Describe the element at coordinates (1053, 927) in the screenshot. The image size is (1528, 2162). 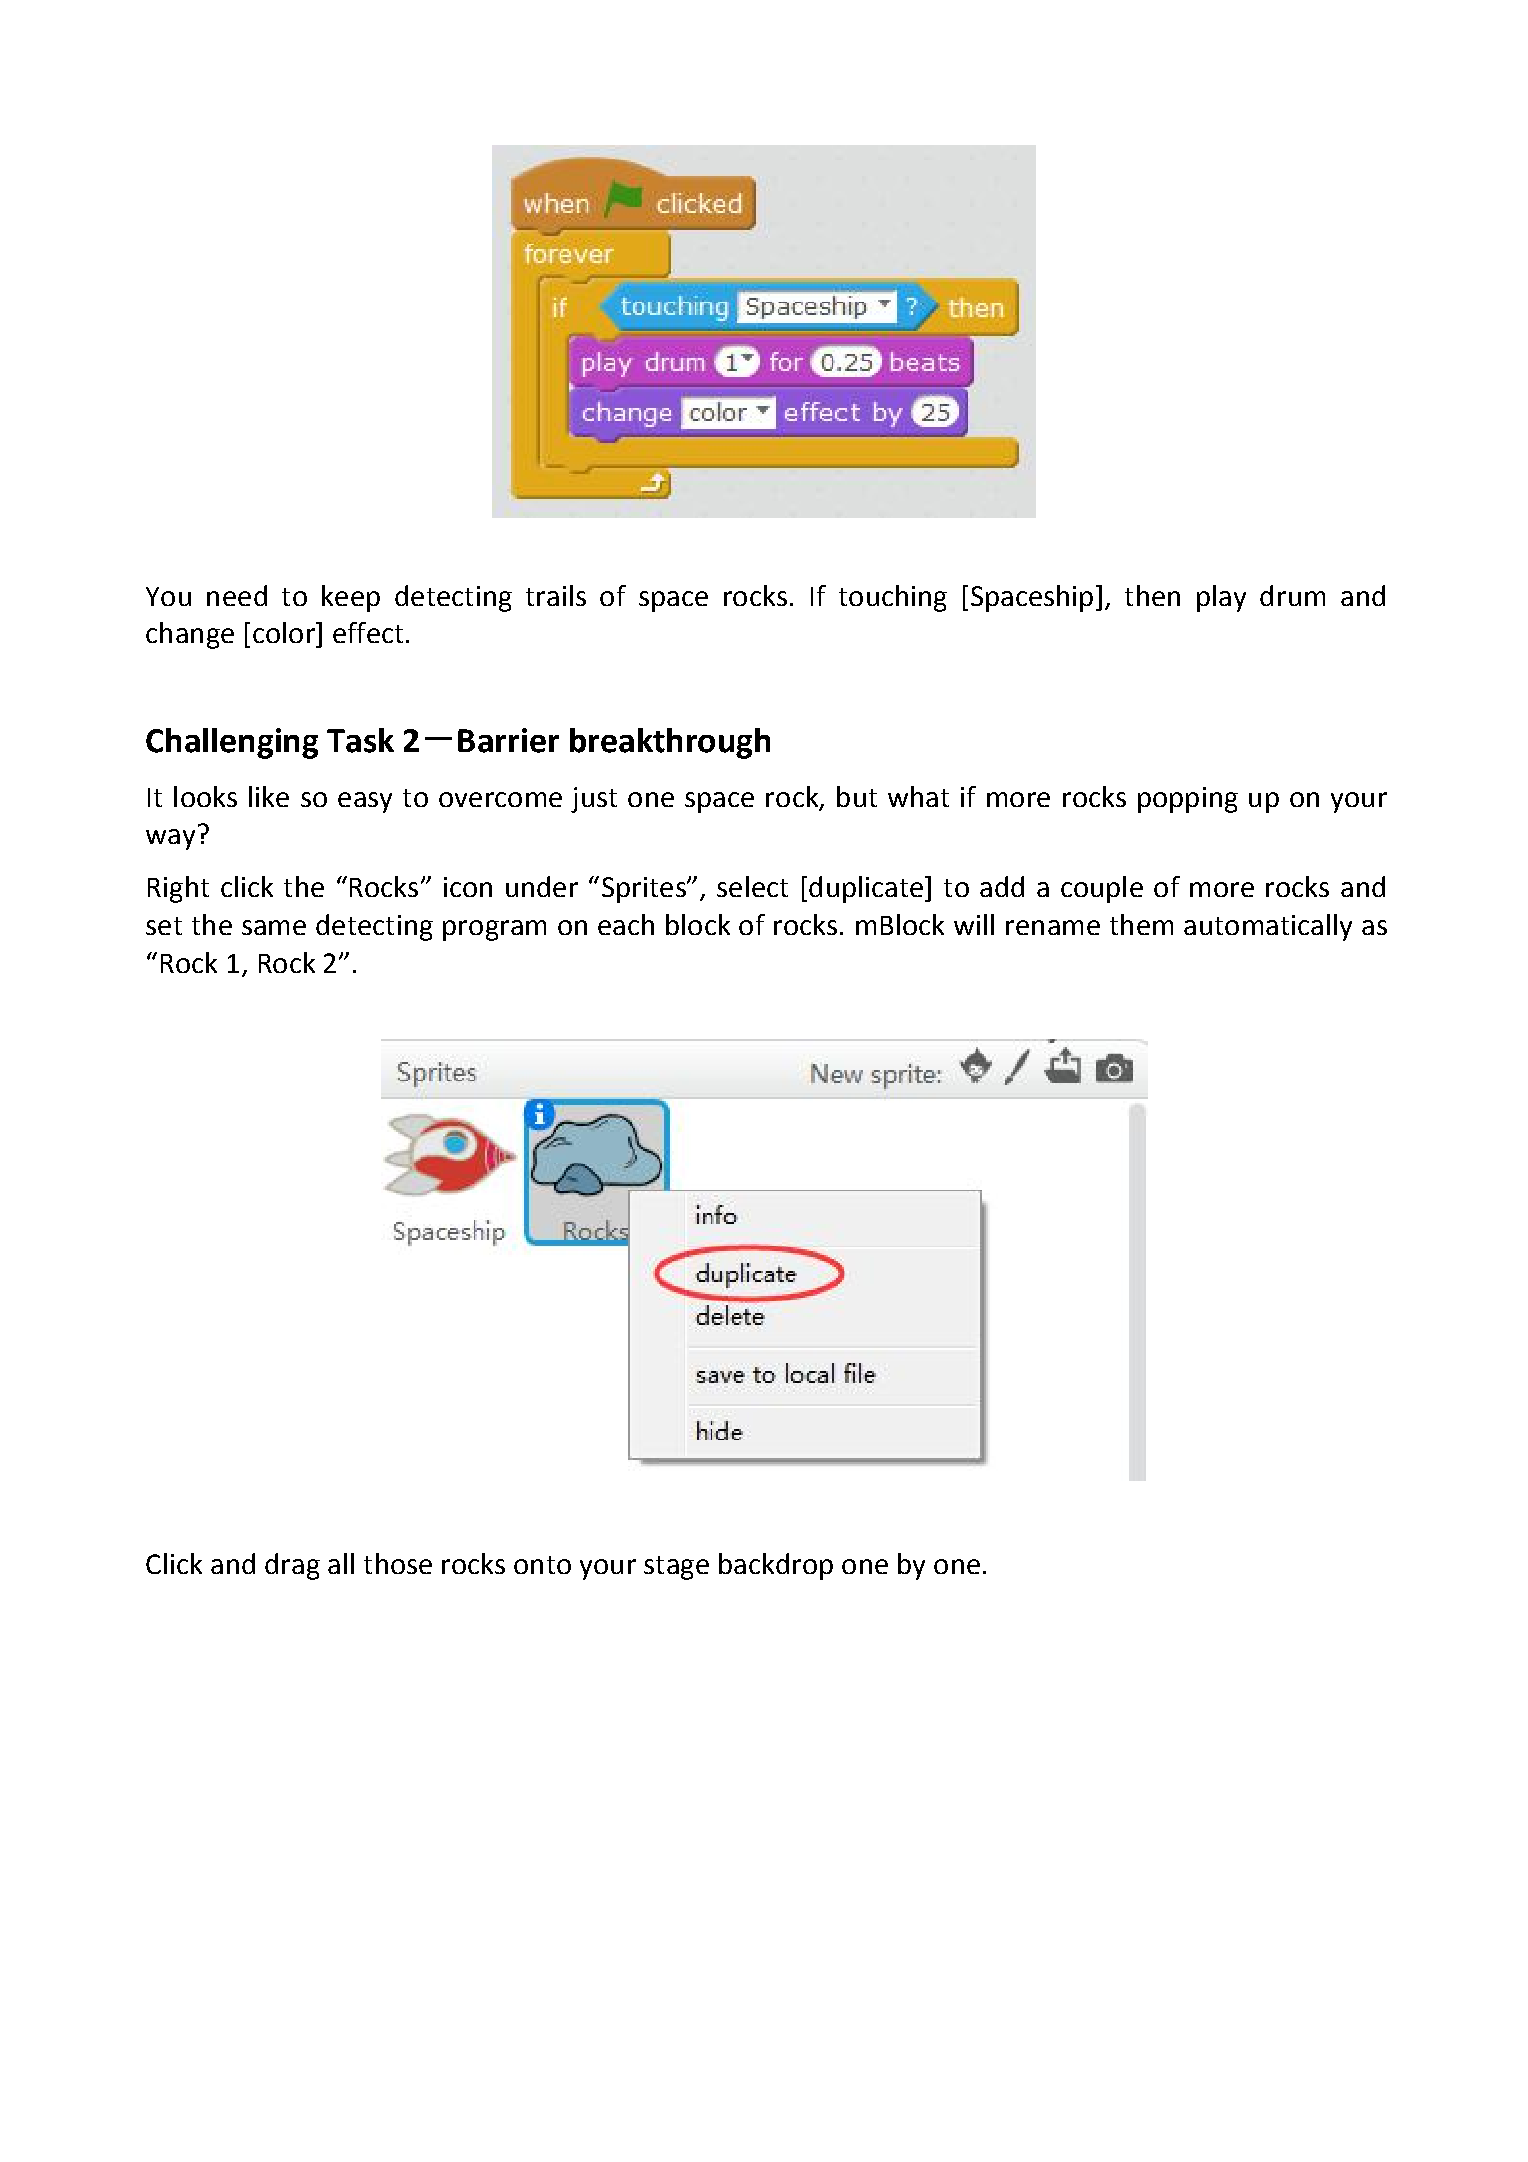
I see `rename` at that location.
